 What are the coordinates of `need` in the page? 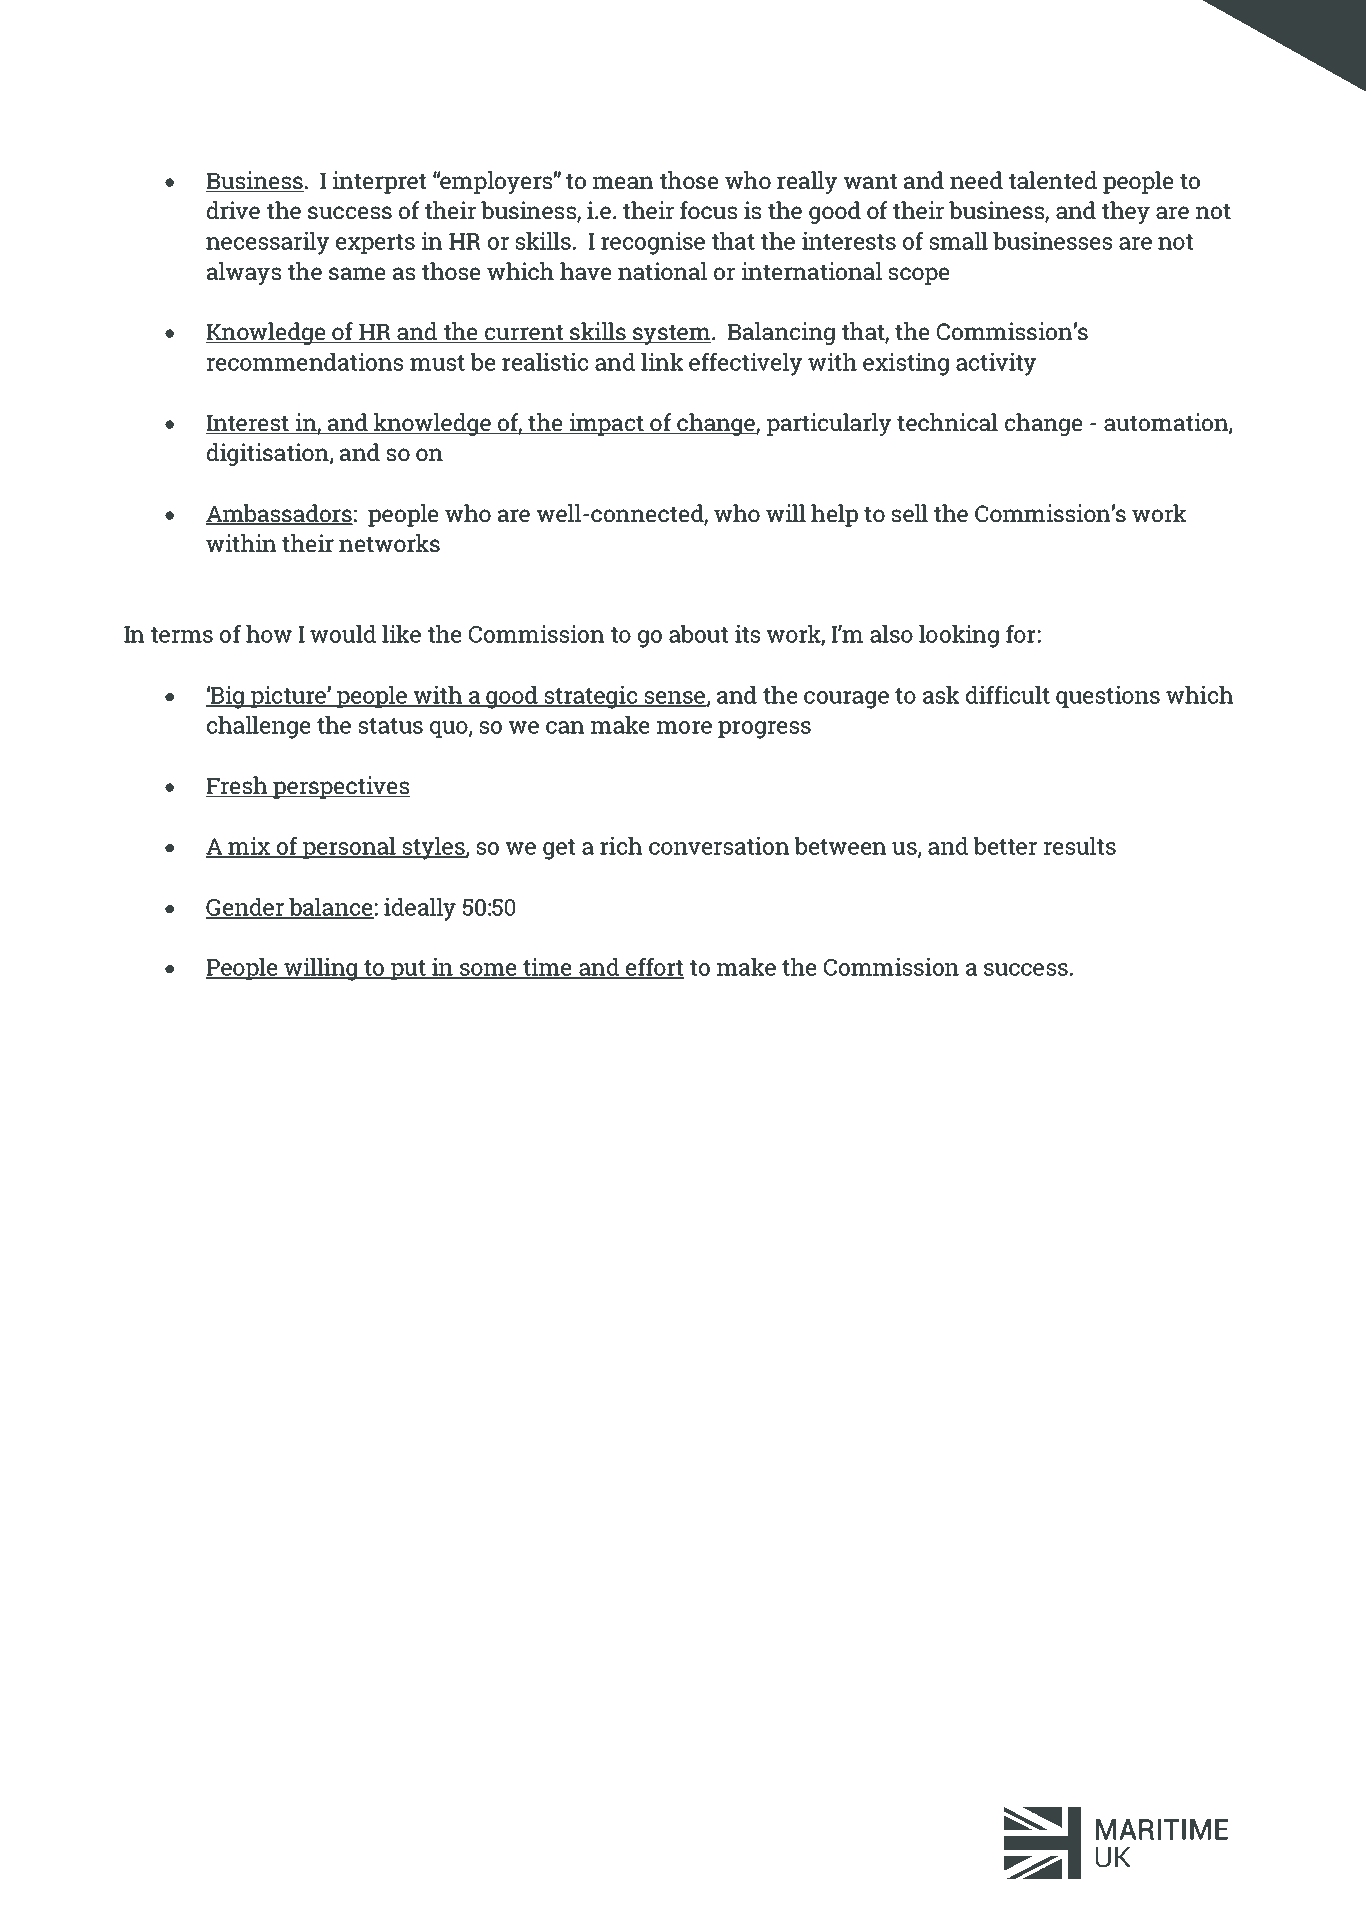 It's located at (976, 180).
